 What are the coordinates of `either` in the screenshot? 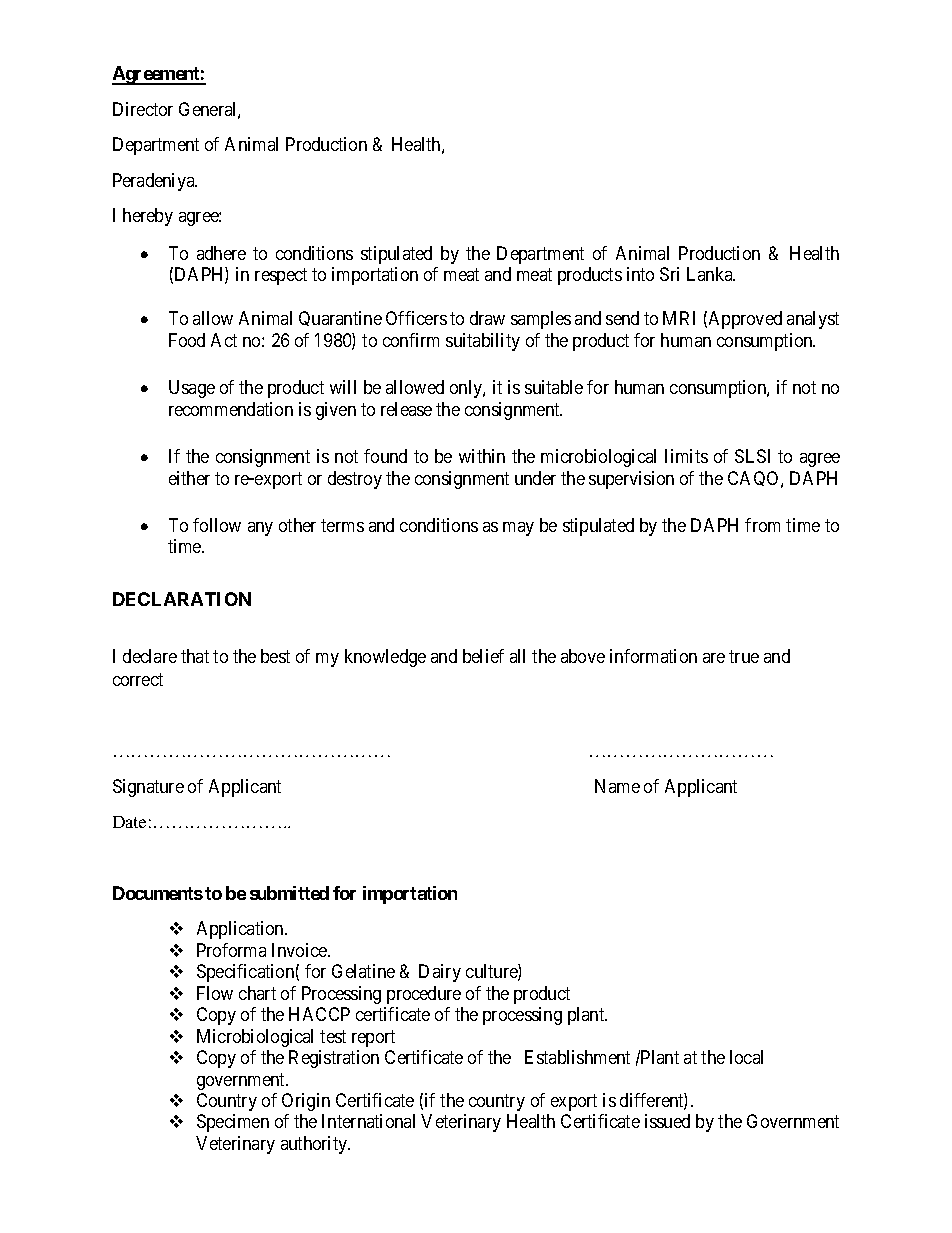 It's located at (189, 478).
